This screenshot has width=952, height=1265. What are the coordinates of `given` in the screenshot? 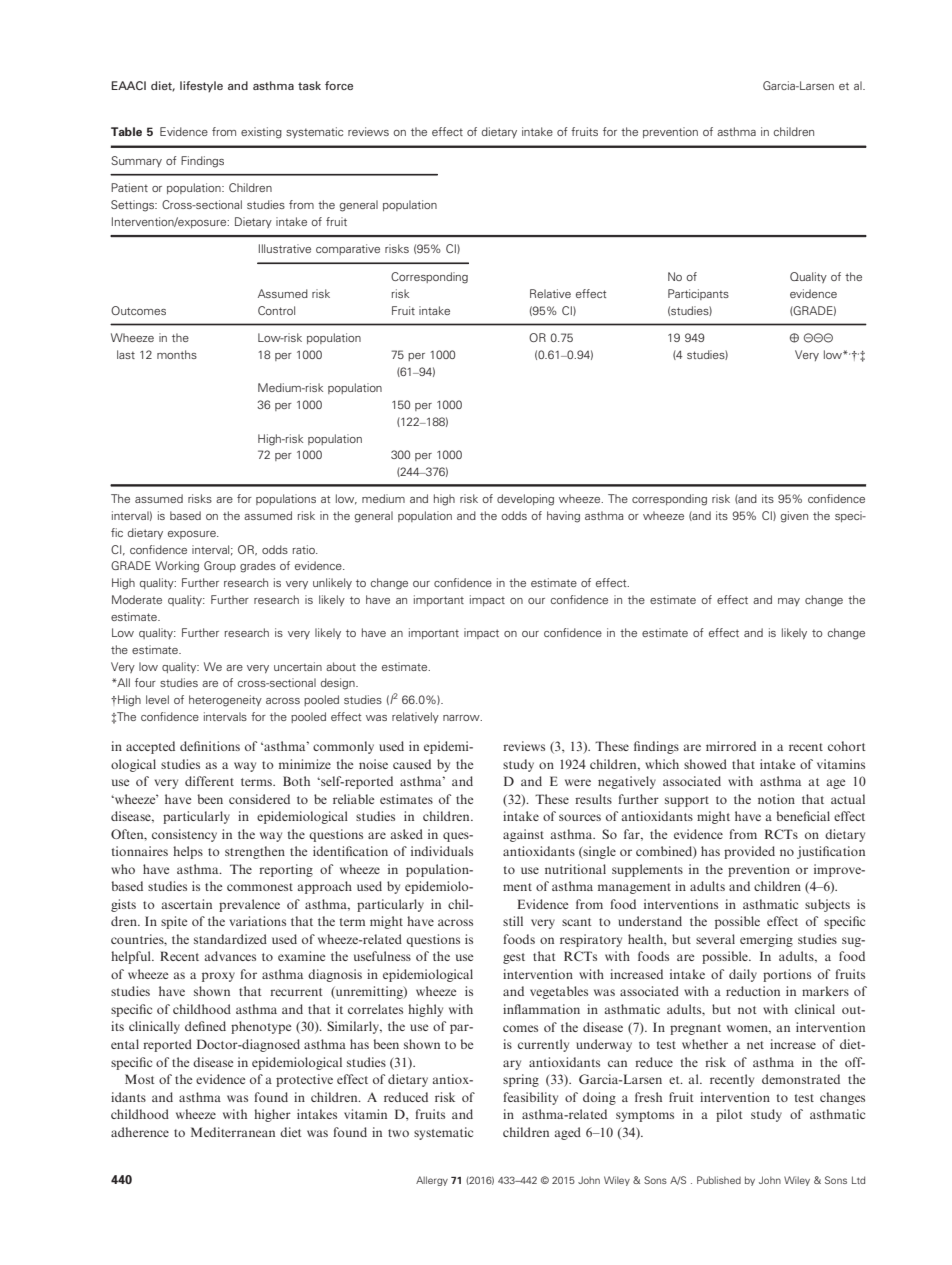 It's located at (794, 517).
